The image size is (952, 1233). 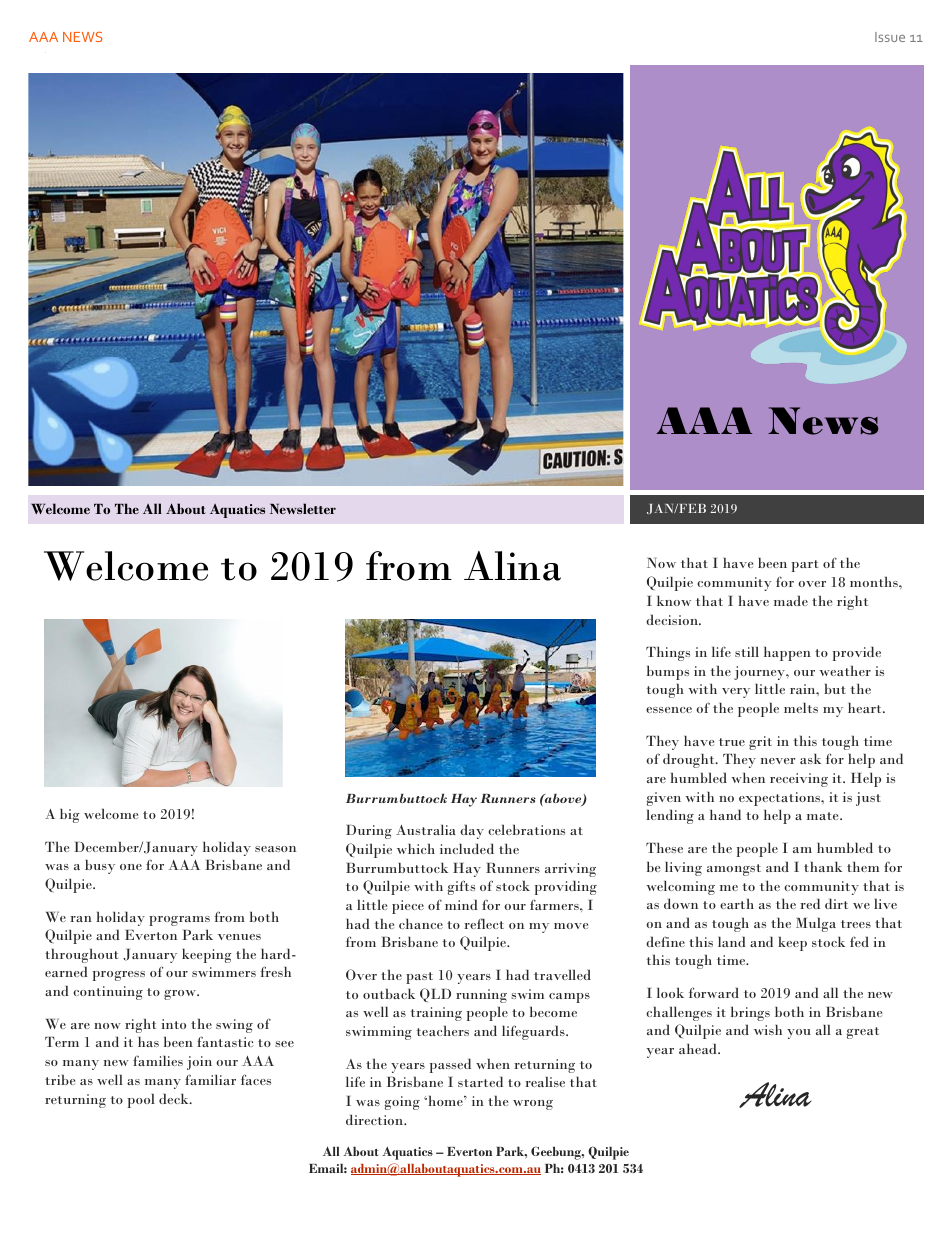 What do you see at coordinates (674, 600) in the page?
I see `know` at bounding box center [674, 600].
